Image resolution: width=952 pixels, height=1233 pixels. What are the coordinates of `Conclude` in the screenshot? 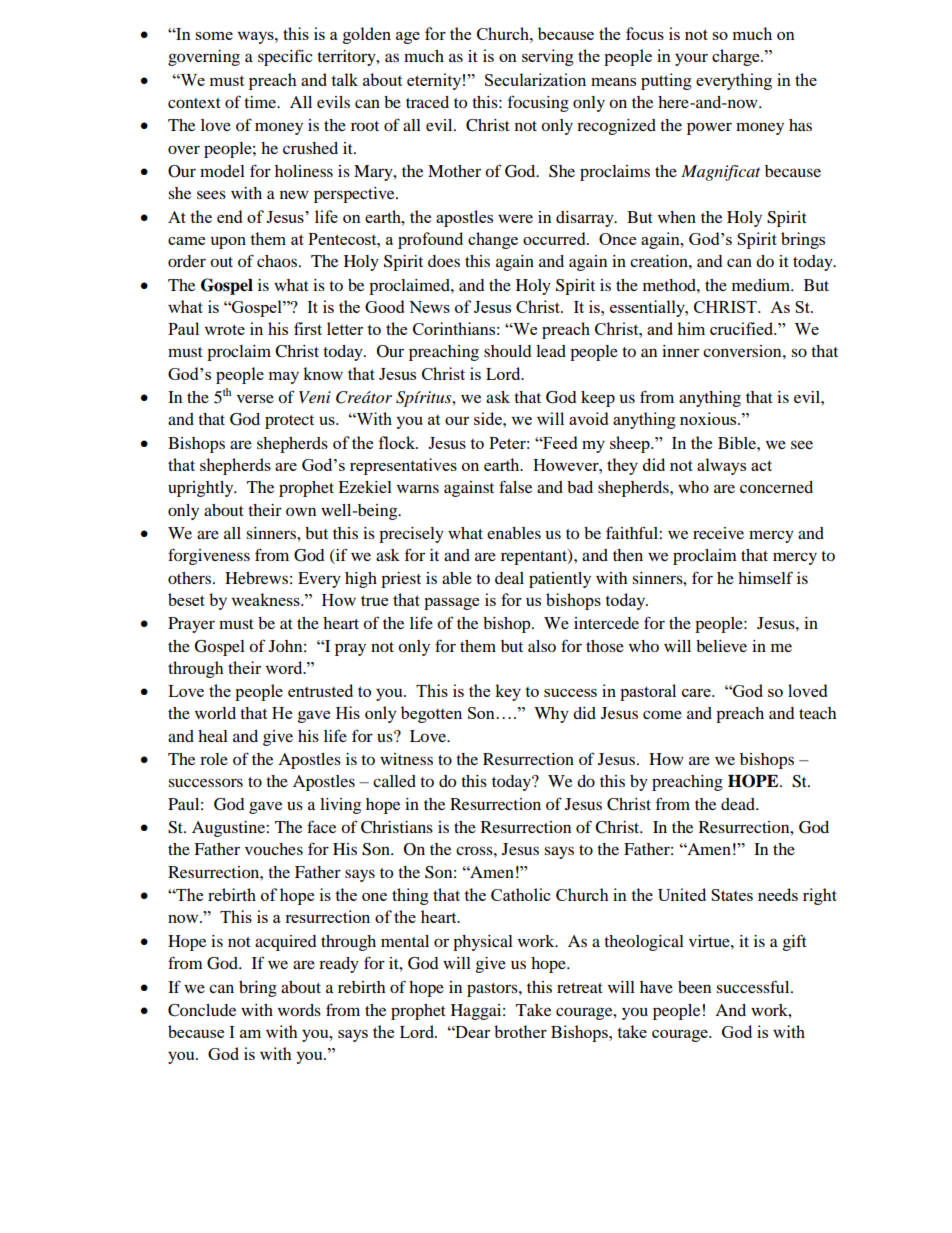 It's located at (202, 1010).
